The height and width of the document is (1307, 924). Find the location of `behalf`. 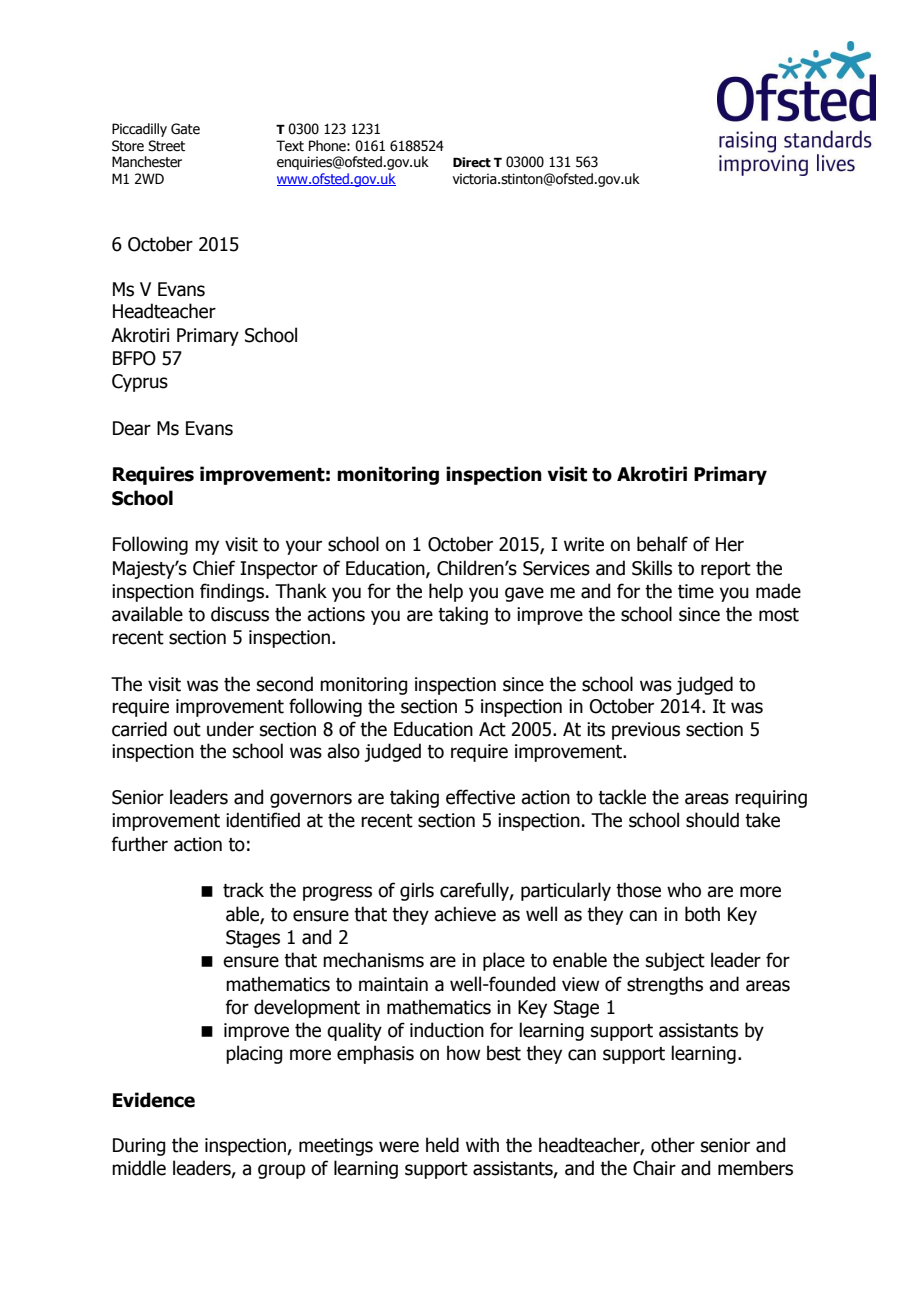

behalf is located at coordinates (662, 544).
